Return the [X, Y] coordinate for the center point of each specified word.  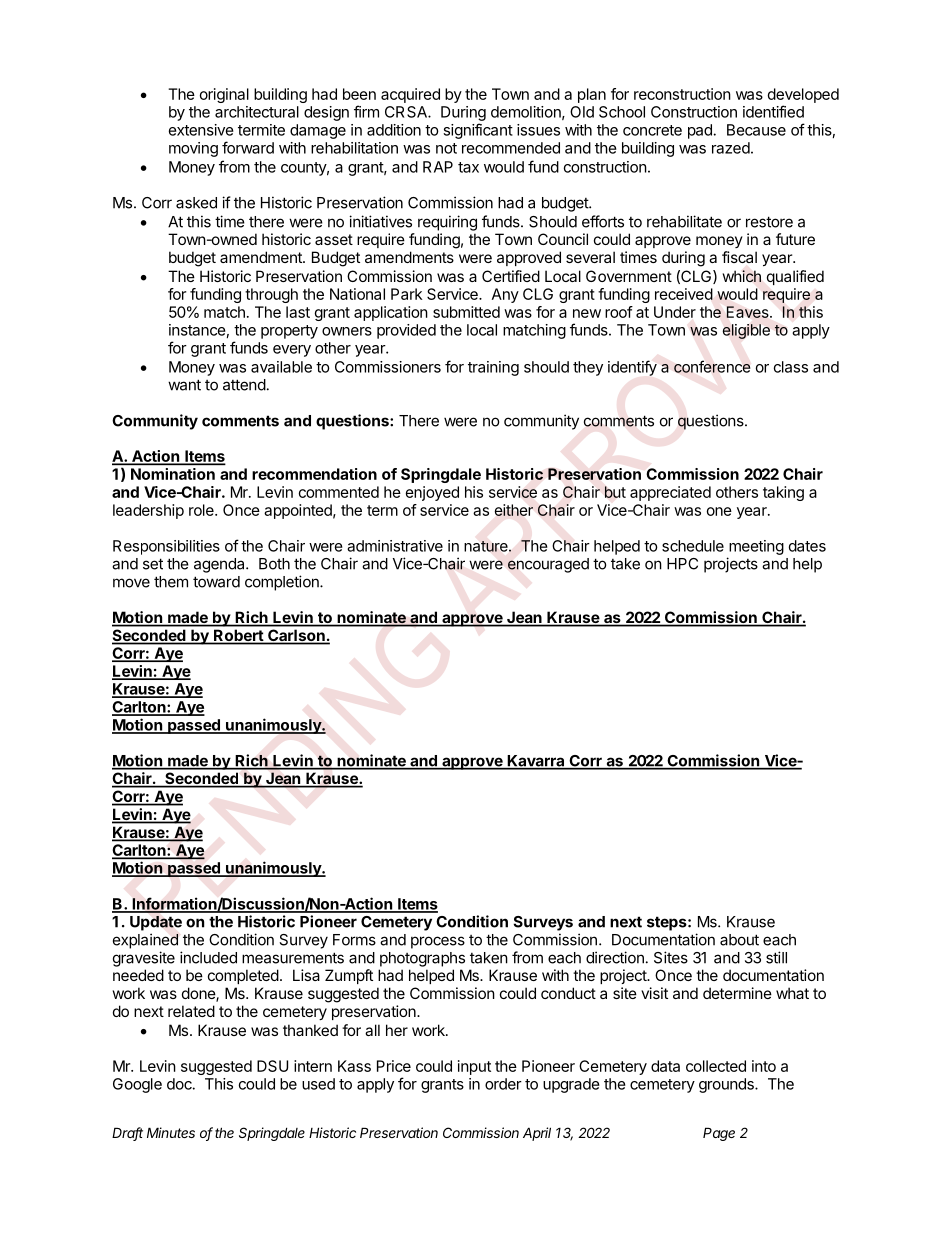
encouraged [548, 565]
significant [478, 131]
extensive [201, 130]
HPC [682, 564]
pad [700, 131]
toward [216, 582]
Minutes [171, 1132]
